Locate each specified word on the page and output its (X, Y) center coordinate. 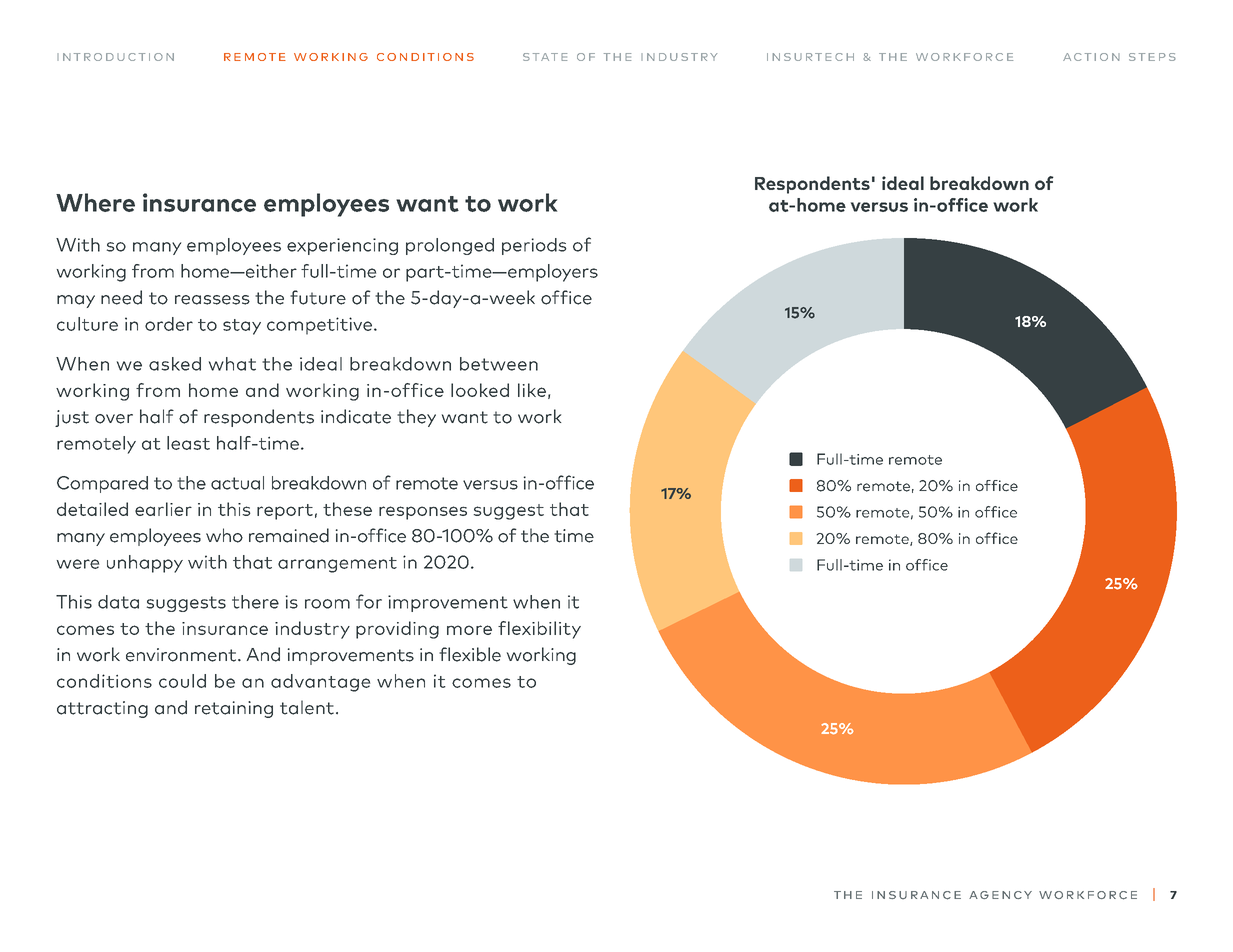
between (499, 364)
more (469, 630)
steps (1152, 57)
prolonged (450, 246)
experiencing (342, 246)
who (224, 535)
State (545, 57)
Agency (1000, 895)
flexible (470, 654)
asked (175, 364)
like (532, 390)
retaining (234, 709)
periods (534, 246)
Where (95, 202)
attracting (102, 709)
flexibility (539, 630)
